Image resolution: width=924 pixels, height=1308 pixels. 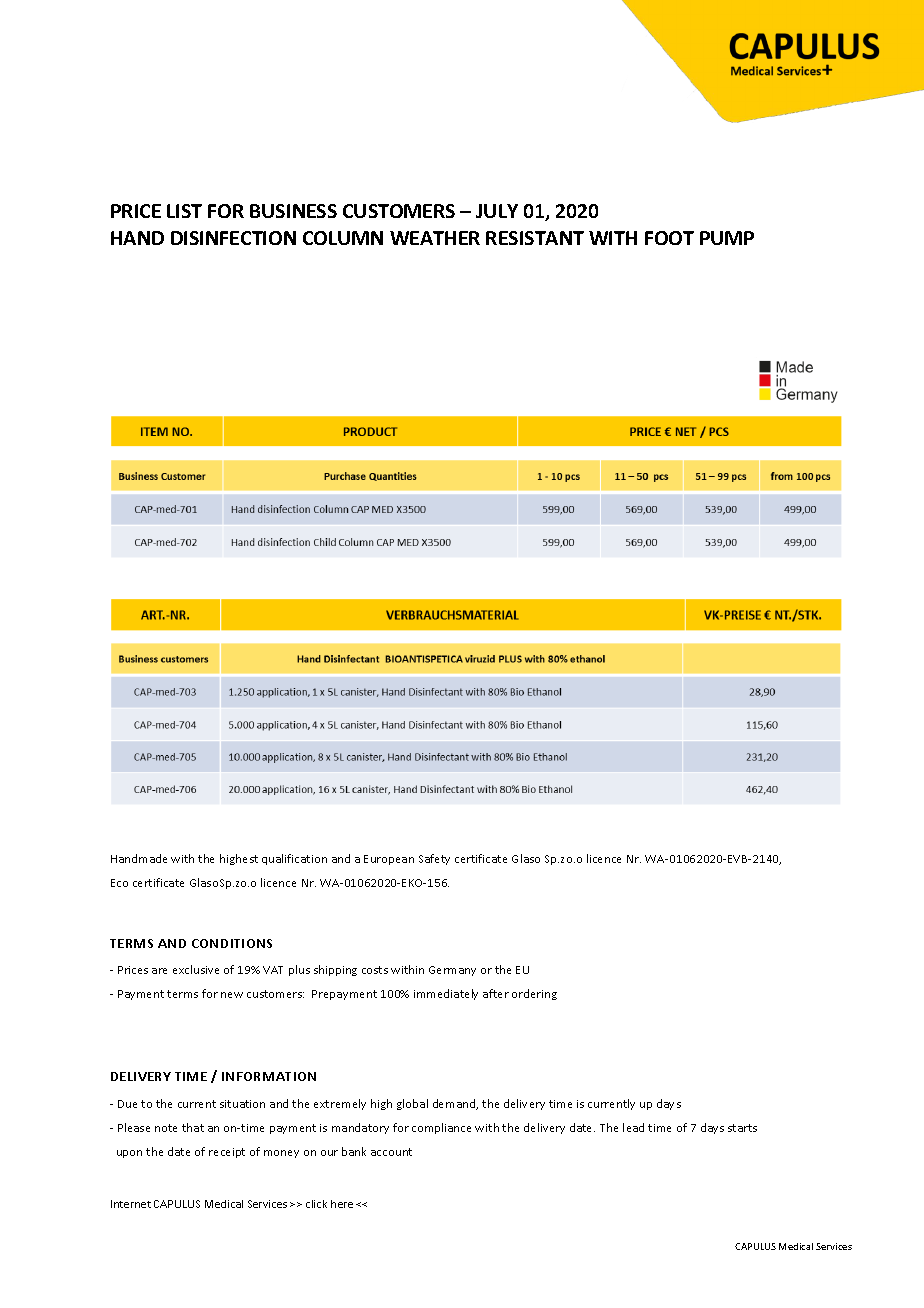 What do you see at coordinates (227, 1153) in the image?
I see `receipt` at bounding box center [227, 1153].
